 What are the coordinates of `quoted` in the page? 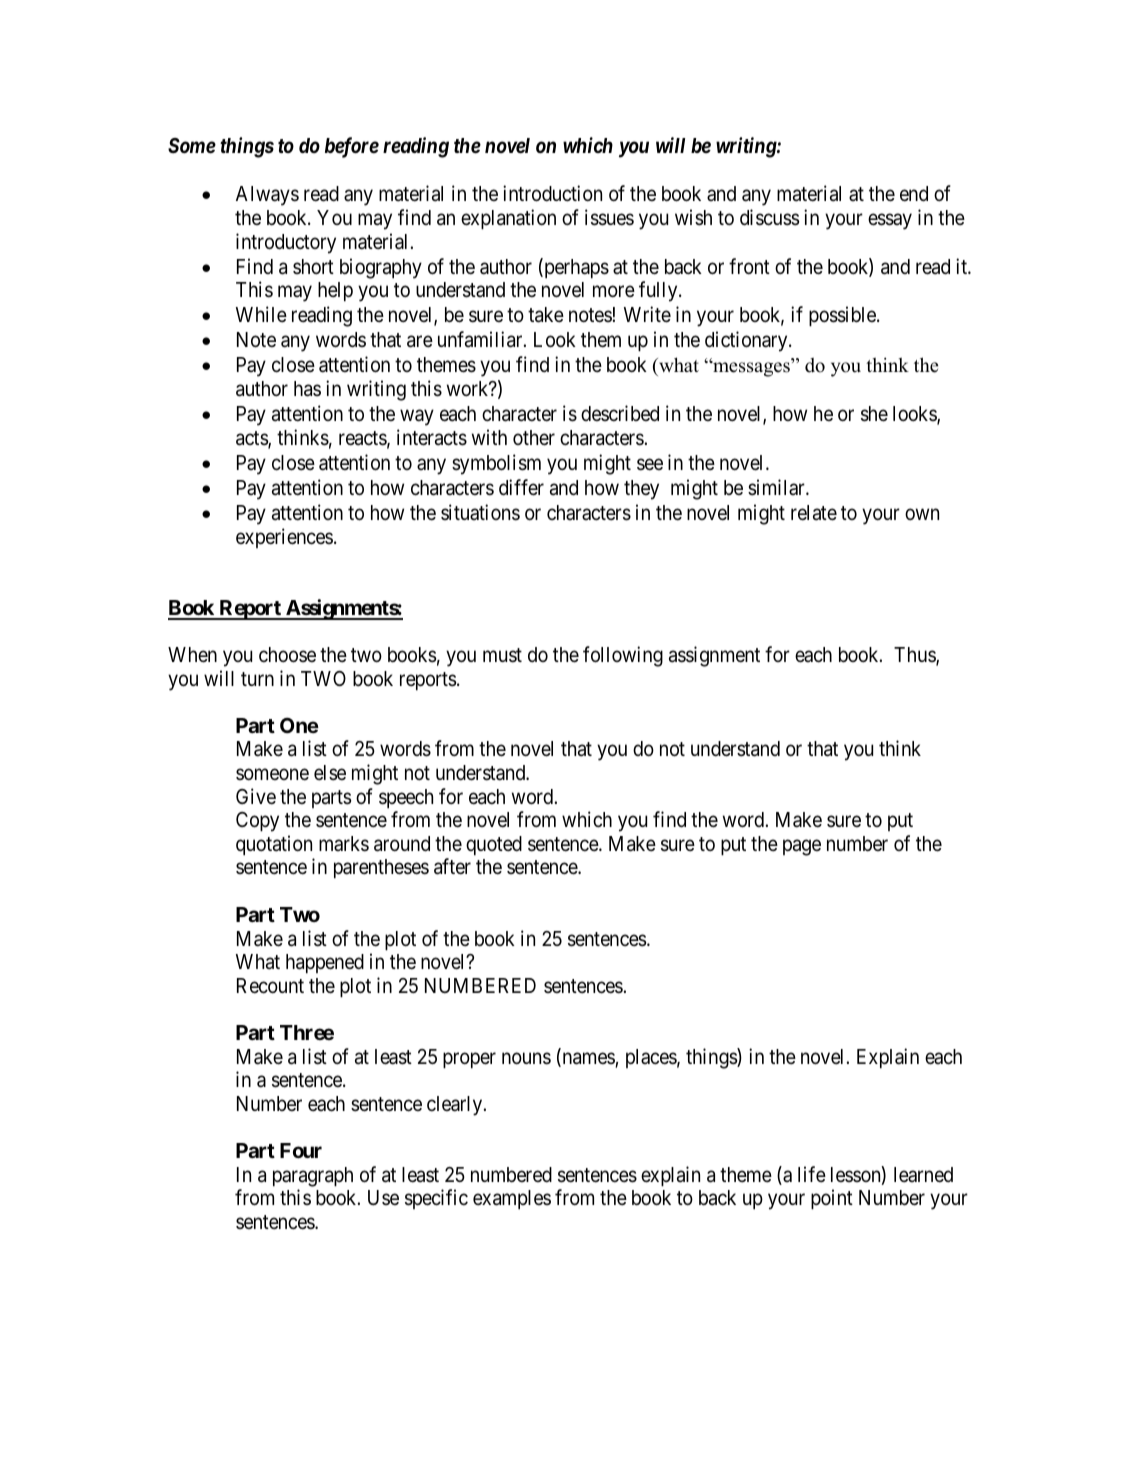 It's located at (494, 846).
